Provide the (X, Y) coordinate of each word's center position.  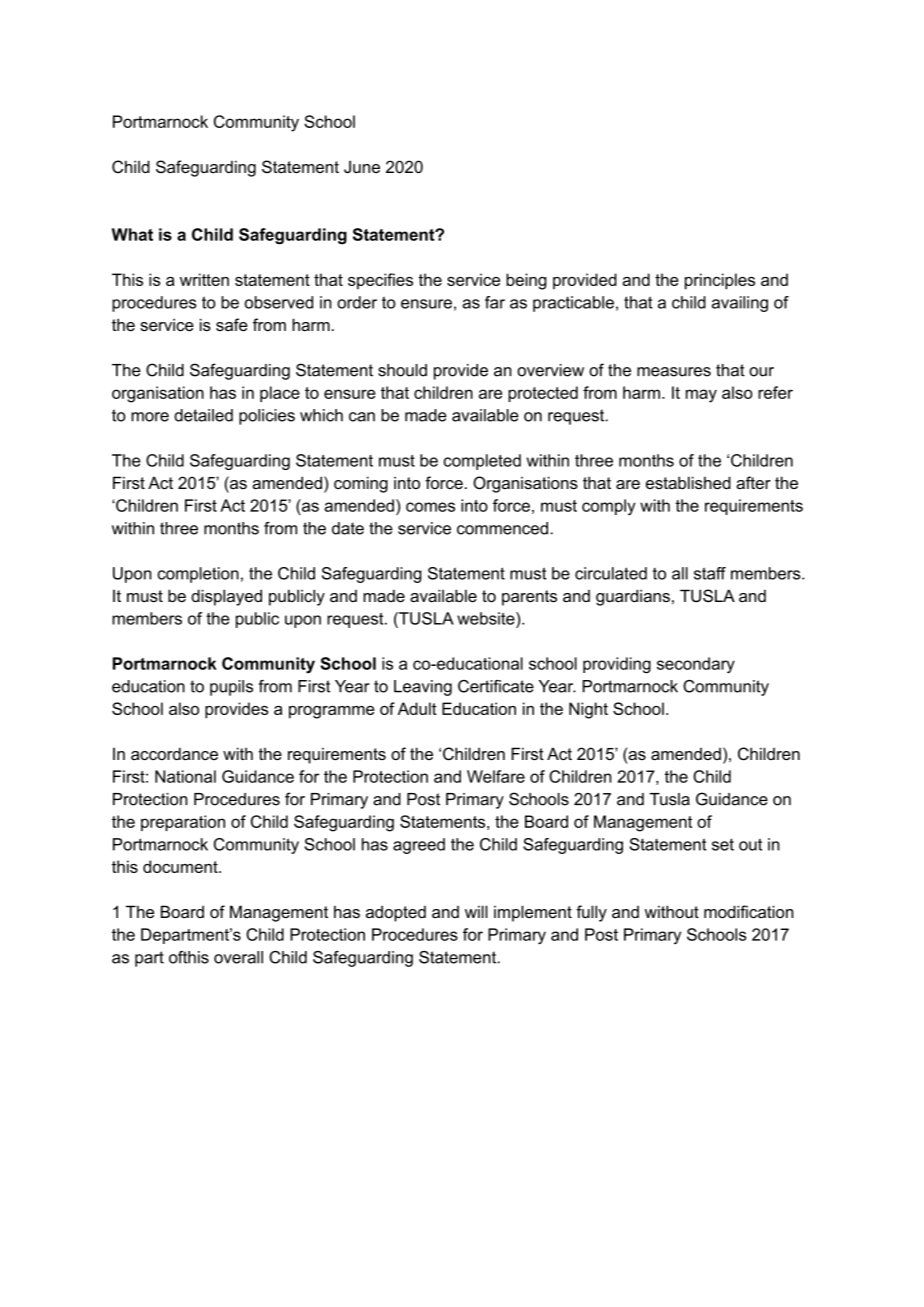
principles (720, 281)
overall (238, 957)
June (362, 166)
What (132, 234)
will (476, 911)
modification (748, 911)
